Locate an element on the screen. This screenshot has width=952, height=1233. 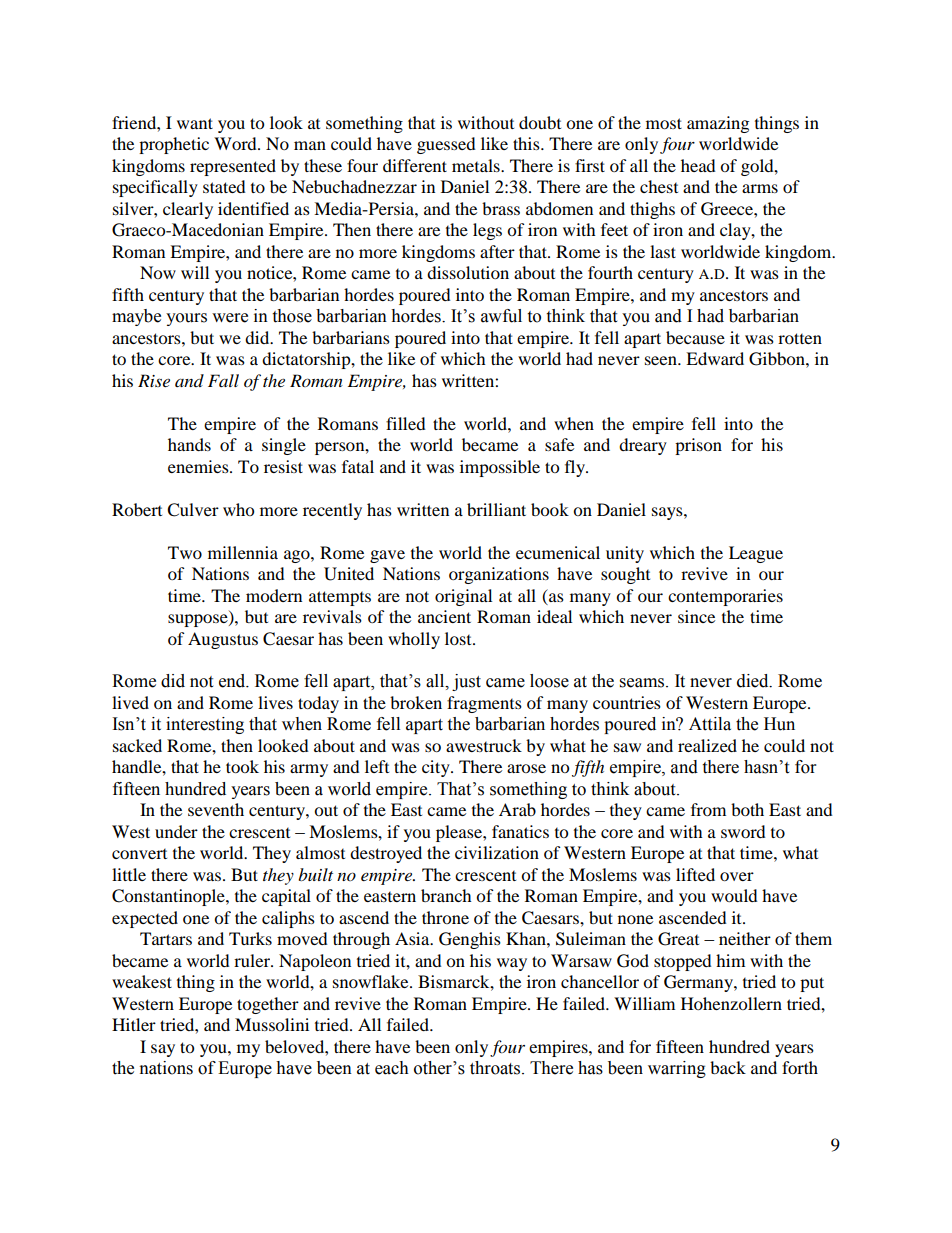
throats is located at coordinates (496, 1068).
